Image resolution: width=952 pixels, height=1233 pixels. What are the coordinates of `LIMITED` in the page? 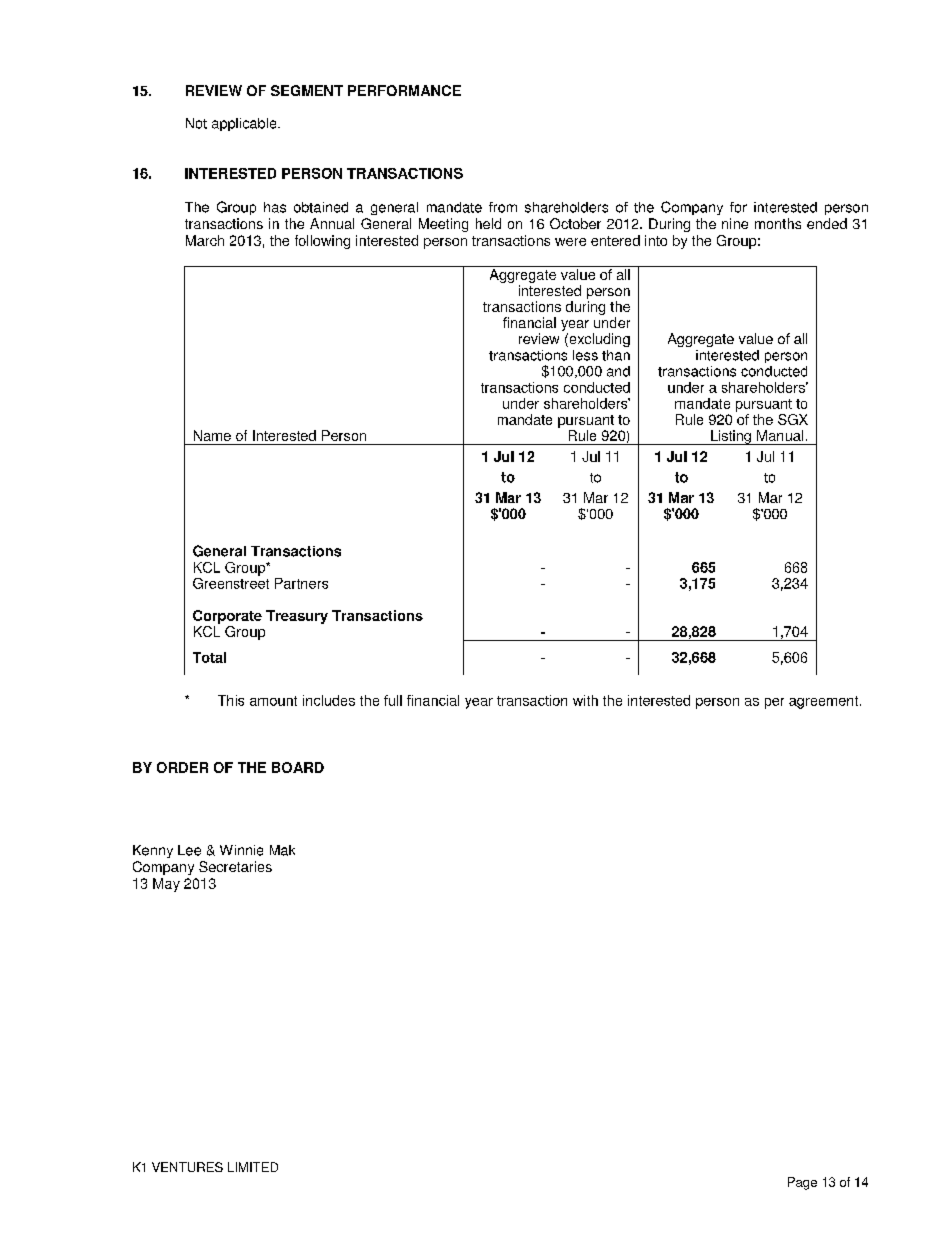 It's located at (253, 1167).
